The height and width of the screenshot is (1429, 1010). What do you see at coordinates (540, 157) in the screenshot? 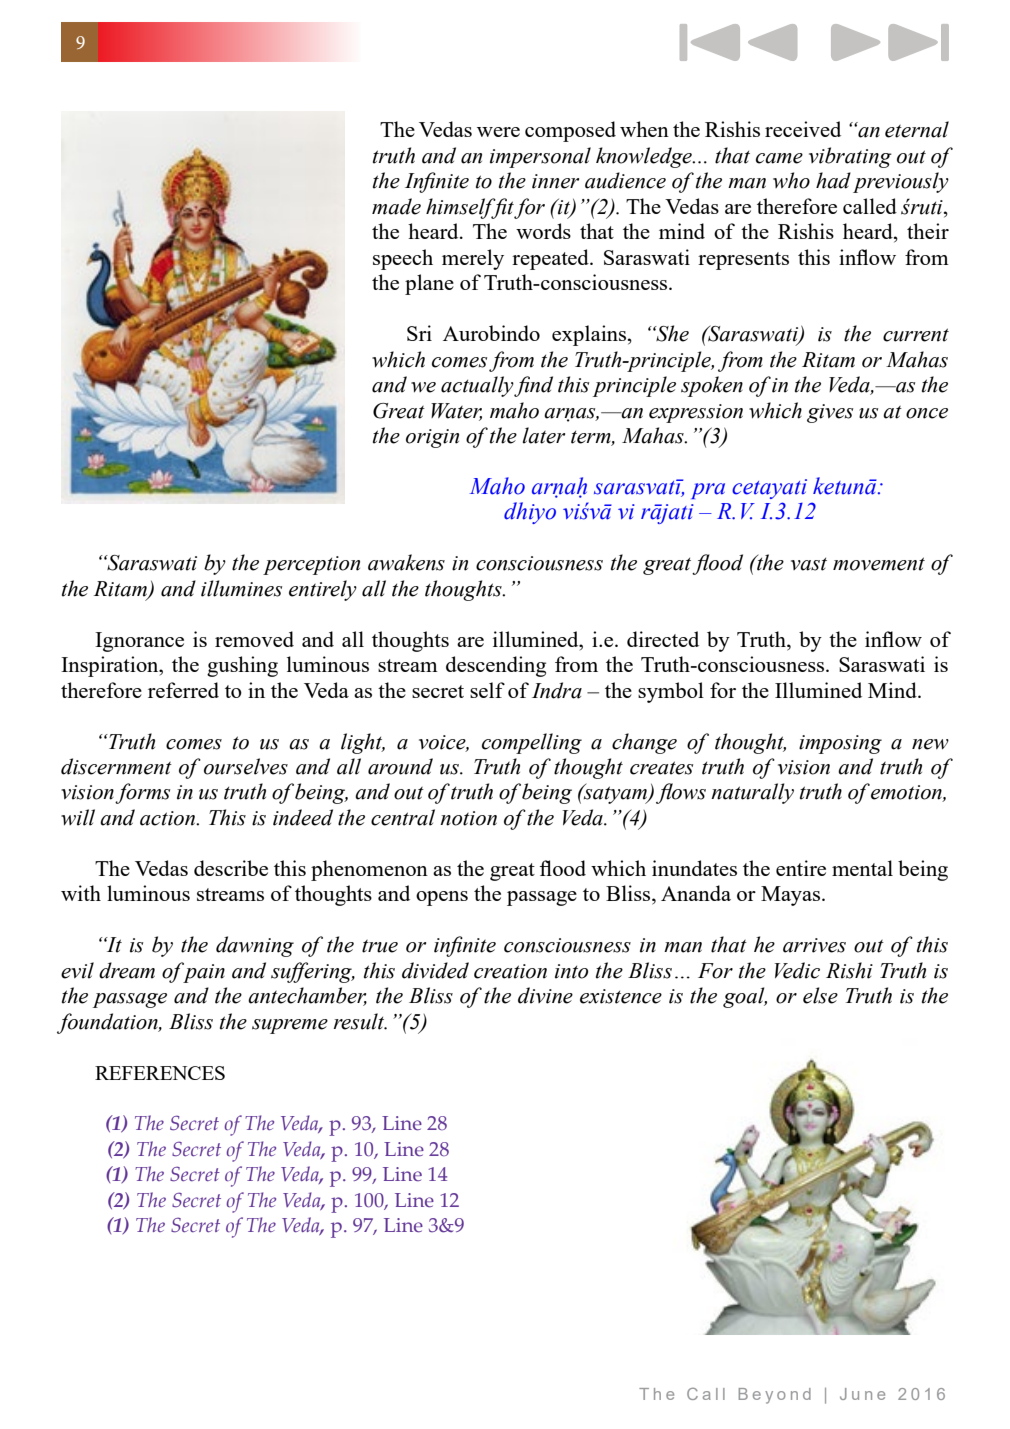
I see `impersonal` at bounding box center [540, 157].
